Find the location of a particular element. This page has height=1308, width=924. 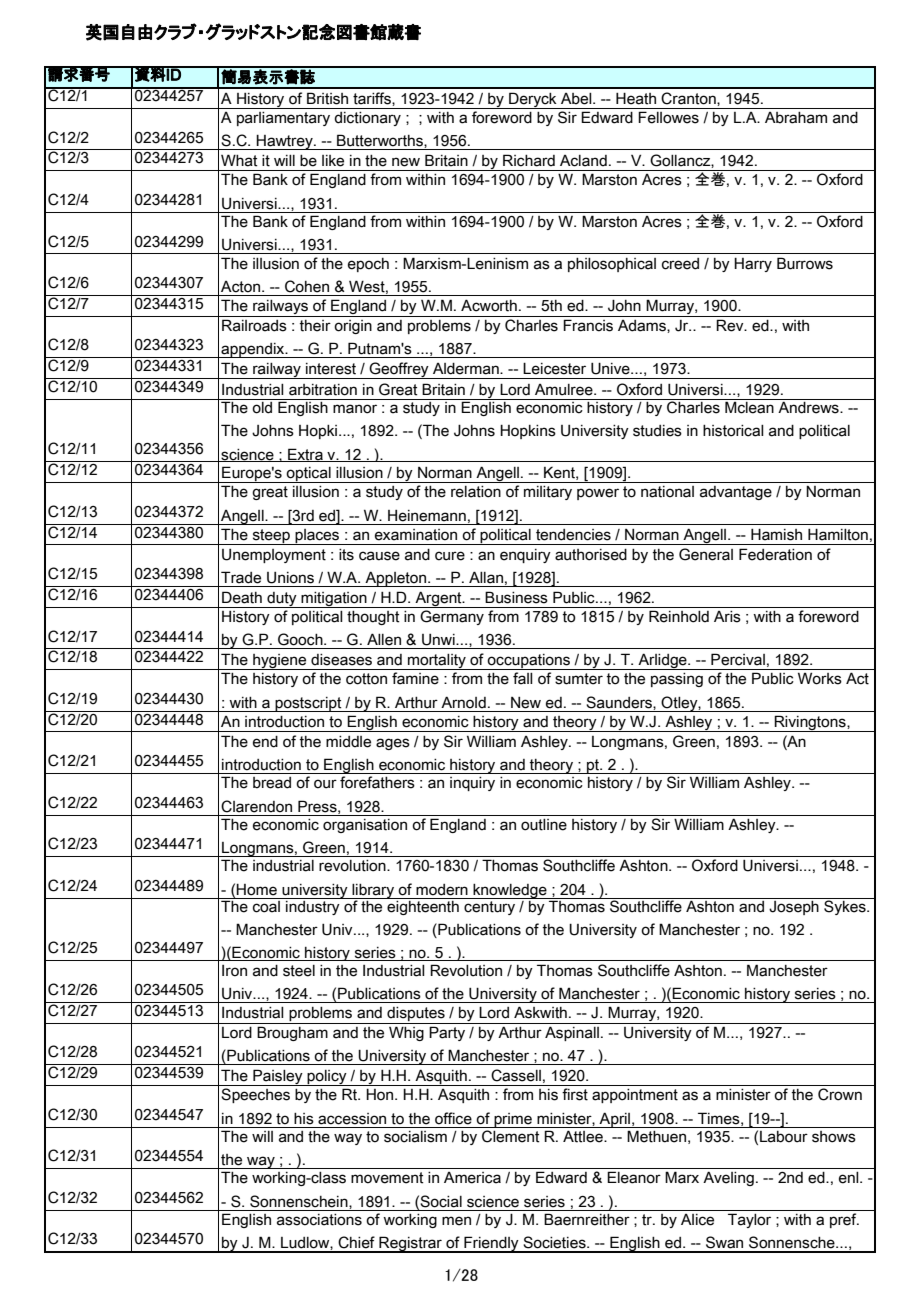

Percival is located at coordinates (738, 659).
